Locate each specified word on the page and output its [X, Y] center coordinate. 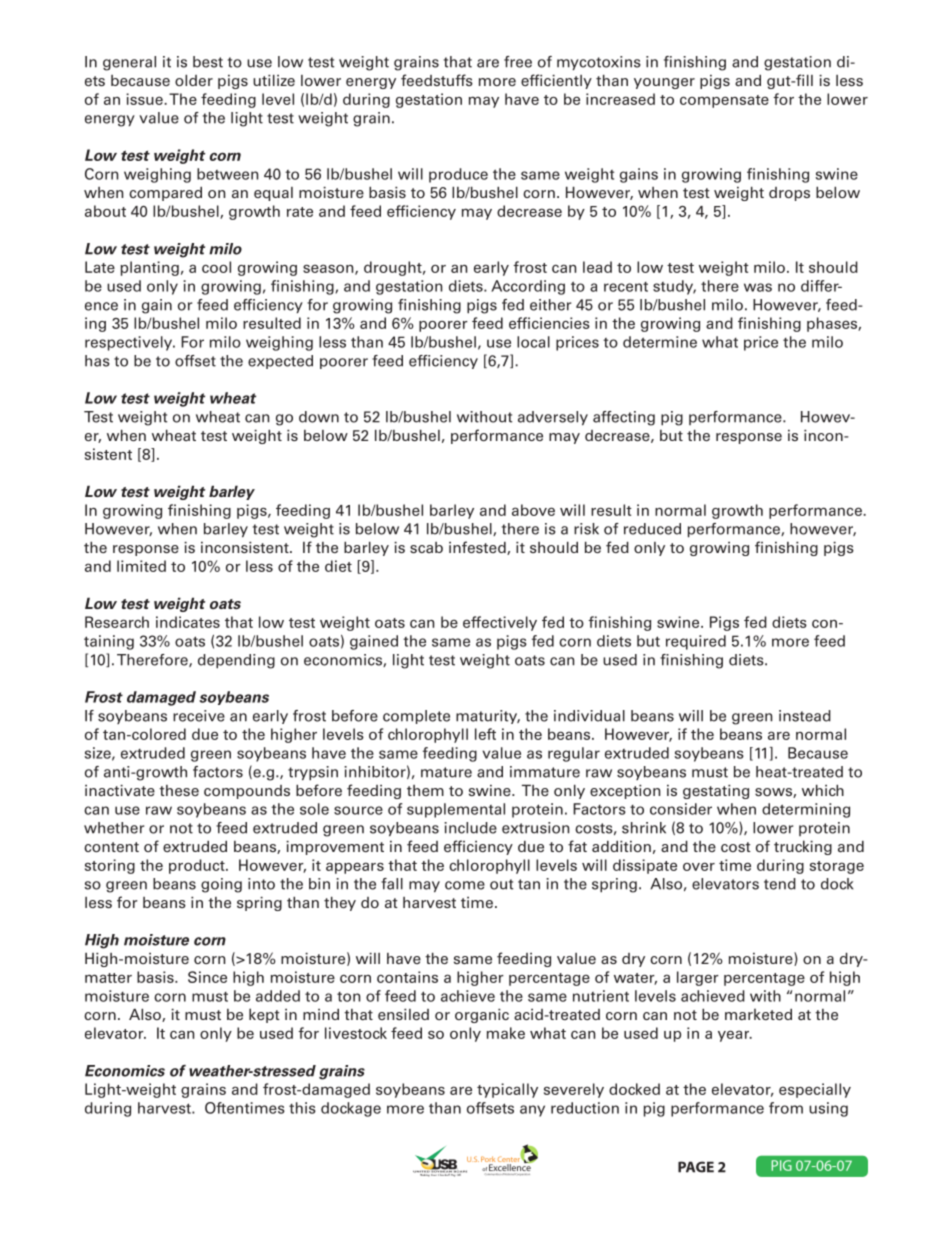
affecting [624, 418]
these [179, 790]
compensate [724, 101]
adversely [553, 418]
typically [507, 1090]
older [194, 80]
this [302, 1108]
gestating [716, 792]
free [518, 62]
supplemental [456, 810]
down [319, 417]
